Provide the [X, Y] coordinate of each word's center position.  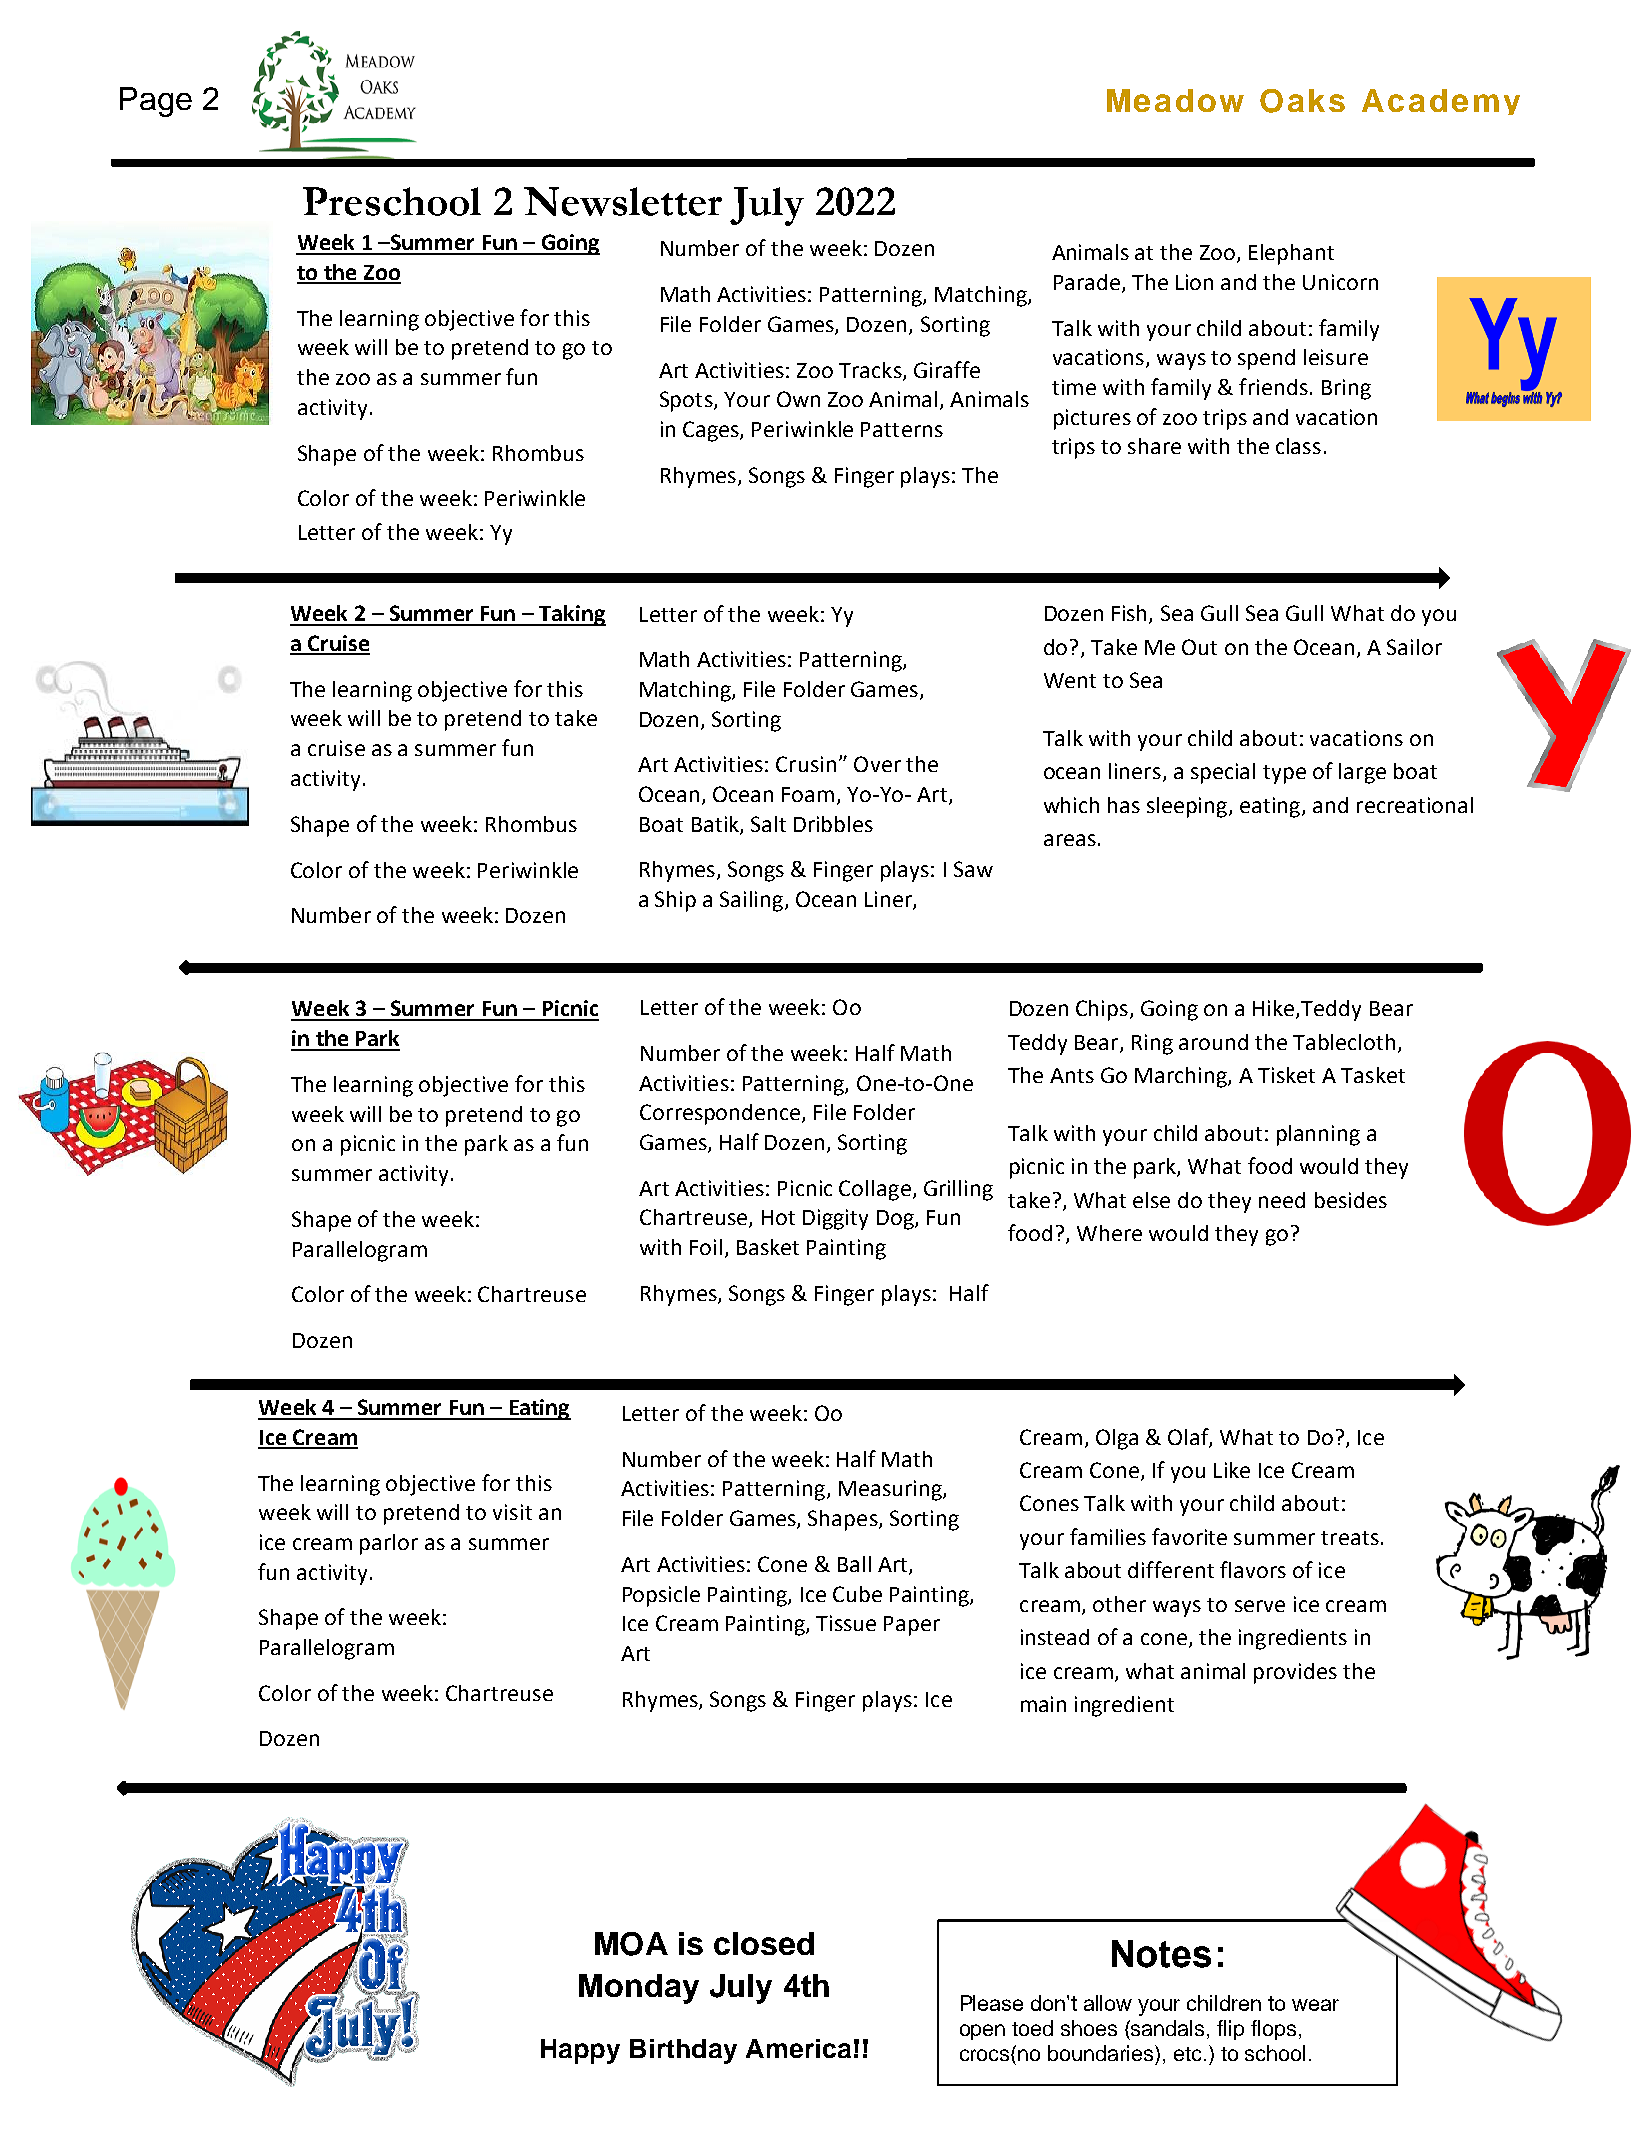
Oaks [1302, 101]
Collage [875, 1190]
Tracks [870, 370]
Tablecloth [1344, 1042]
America [798, 2048]
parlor [389, 1544]
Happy [580, 2051]
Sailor [1414, 647]
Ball [854, 1564]
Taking [571, 615]
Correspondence [721, 1114]
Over [877, 764]
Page [156, 102]
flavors [1253, 1569]
